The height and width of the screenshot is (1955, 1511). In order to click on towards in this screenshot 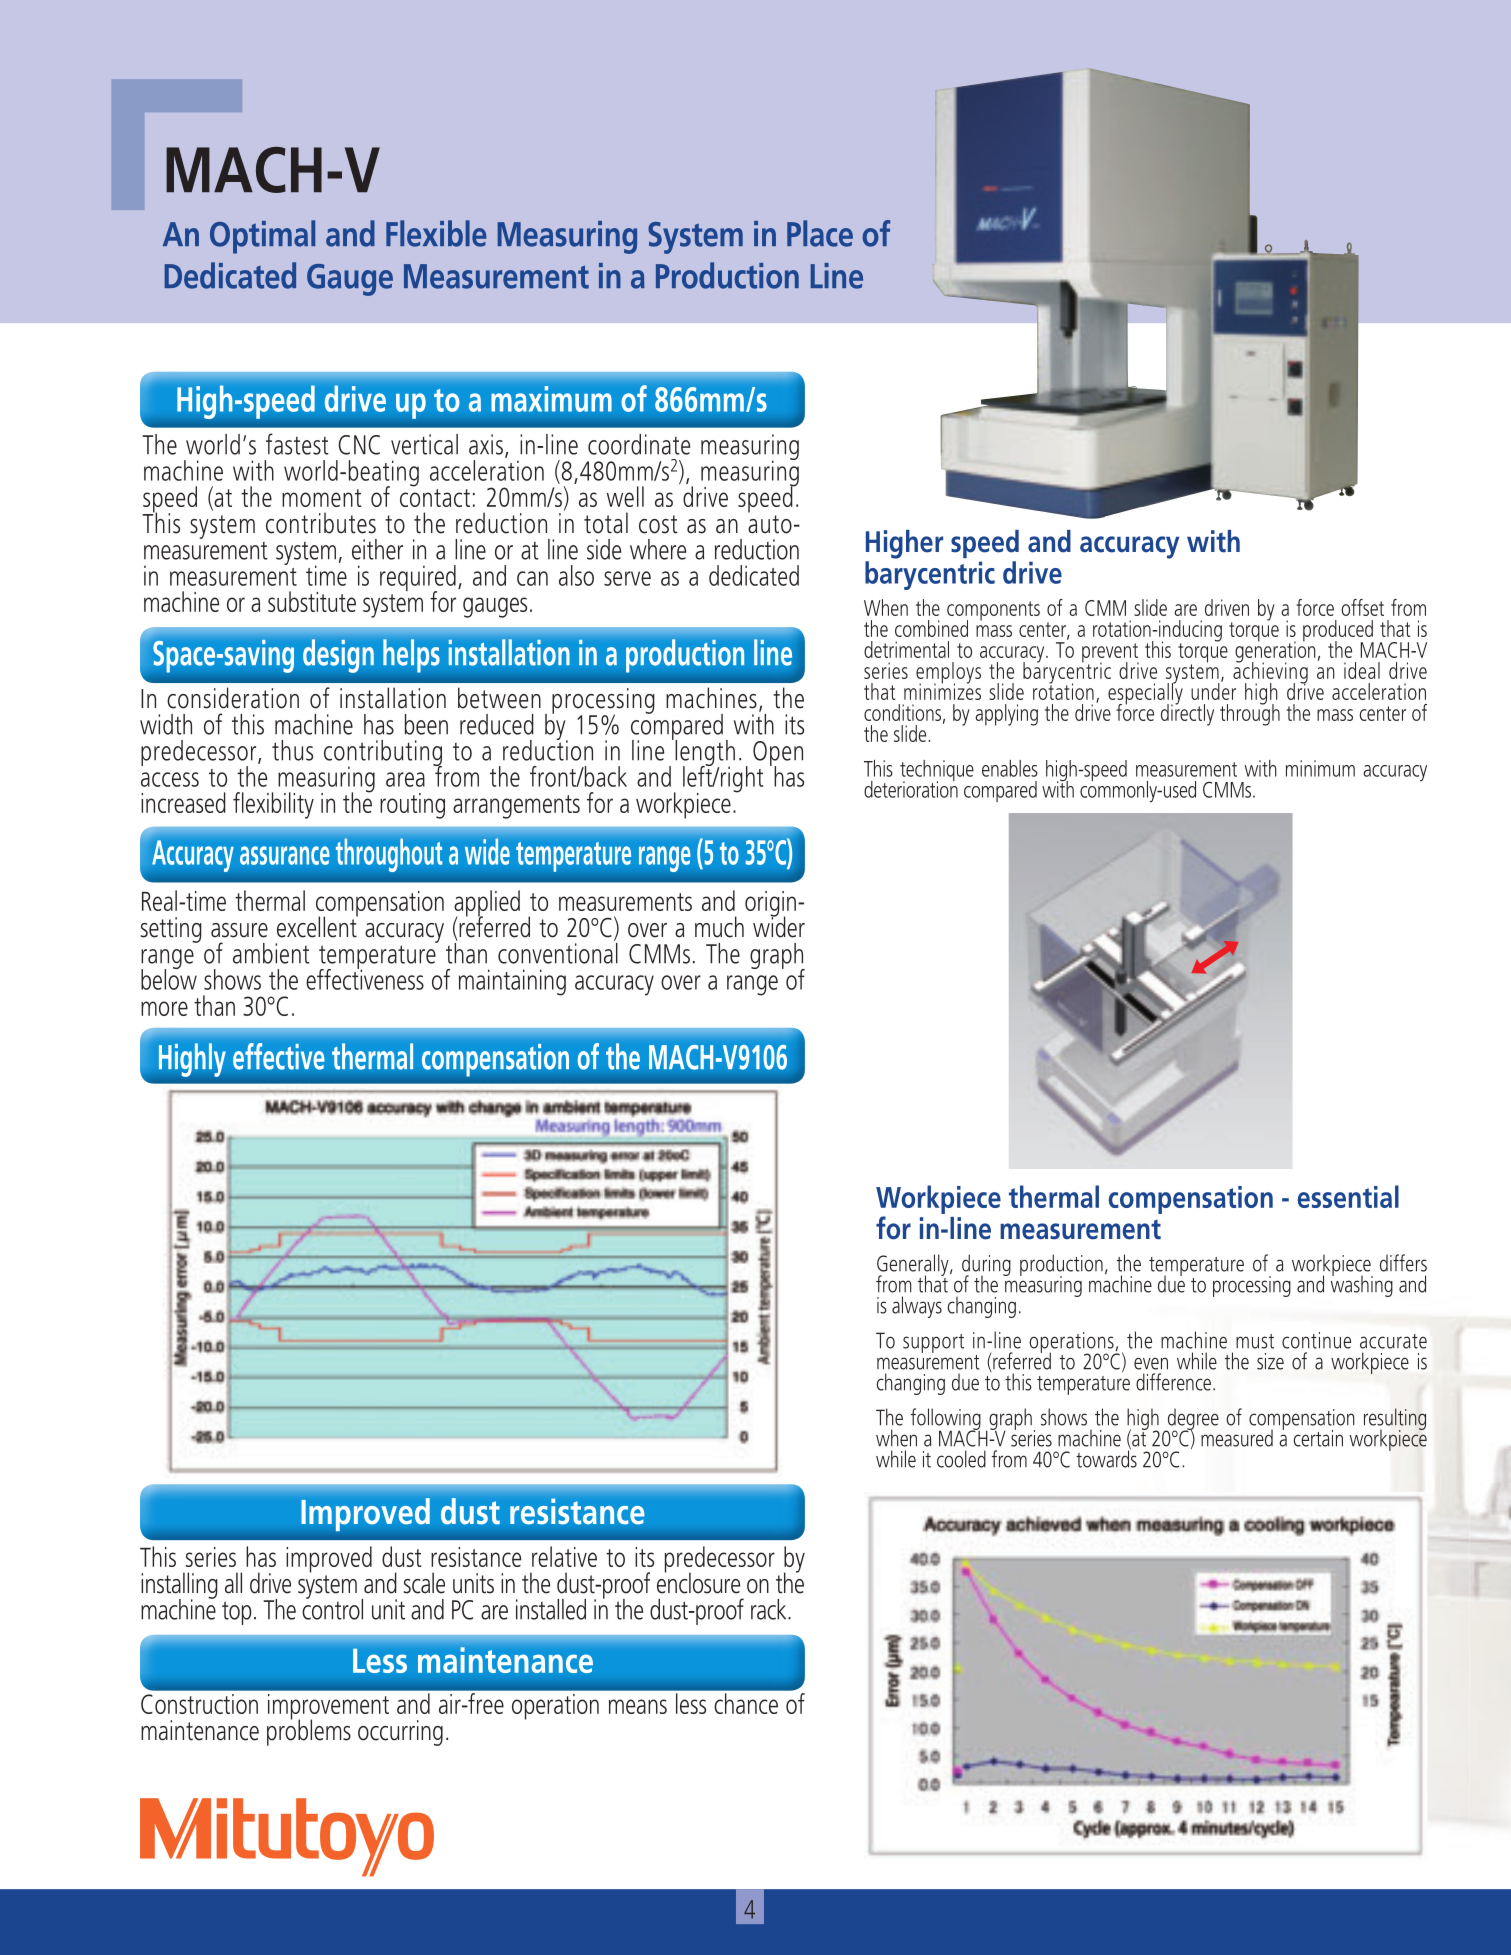, I will do `click(1106, 1458)`.
